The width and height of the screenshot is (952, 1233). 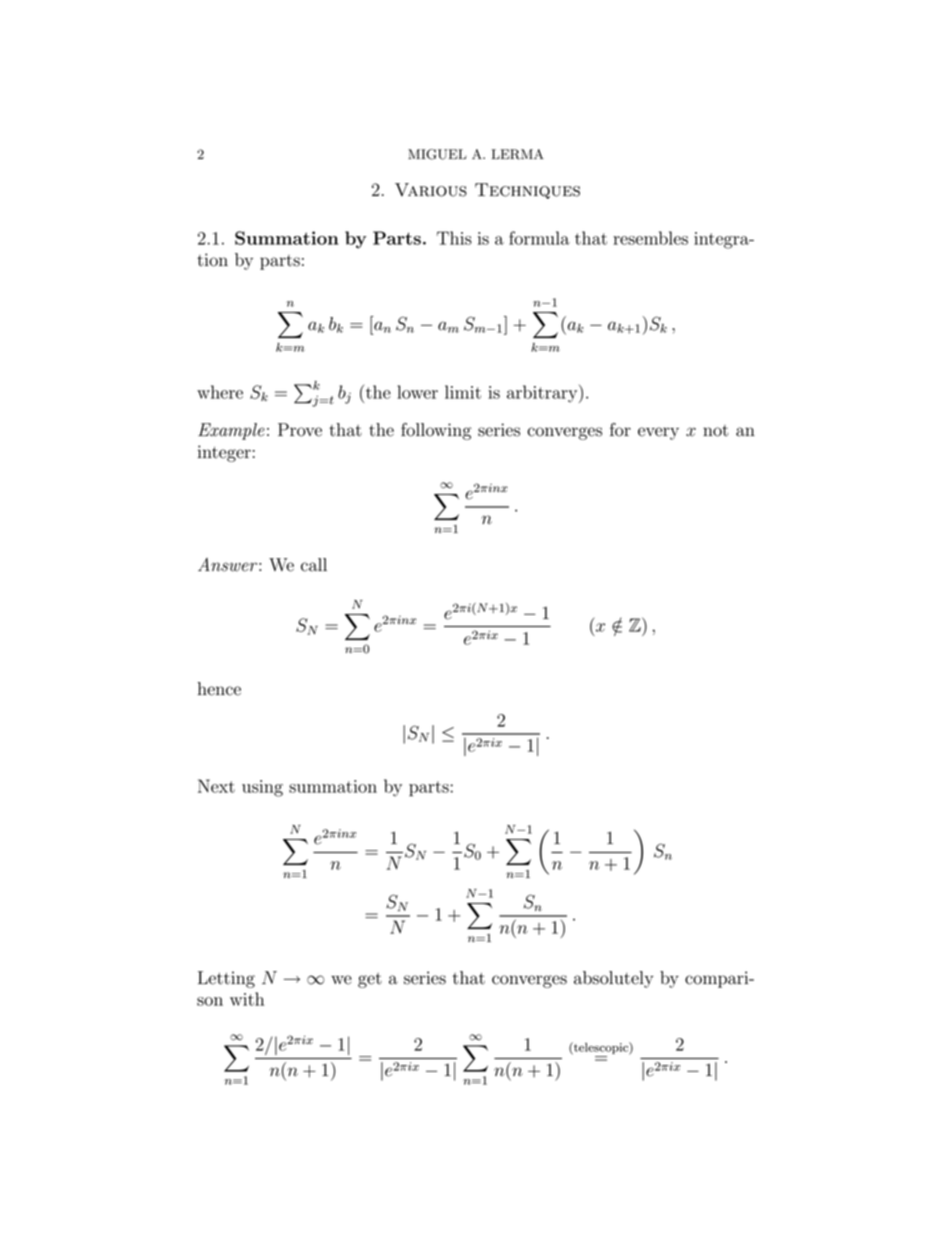 I want to click on Letting, so click(x=226, y=979).
